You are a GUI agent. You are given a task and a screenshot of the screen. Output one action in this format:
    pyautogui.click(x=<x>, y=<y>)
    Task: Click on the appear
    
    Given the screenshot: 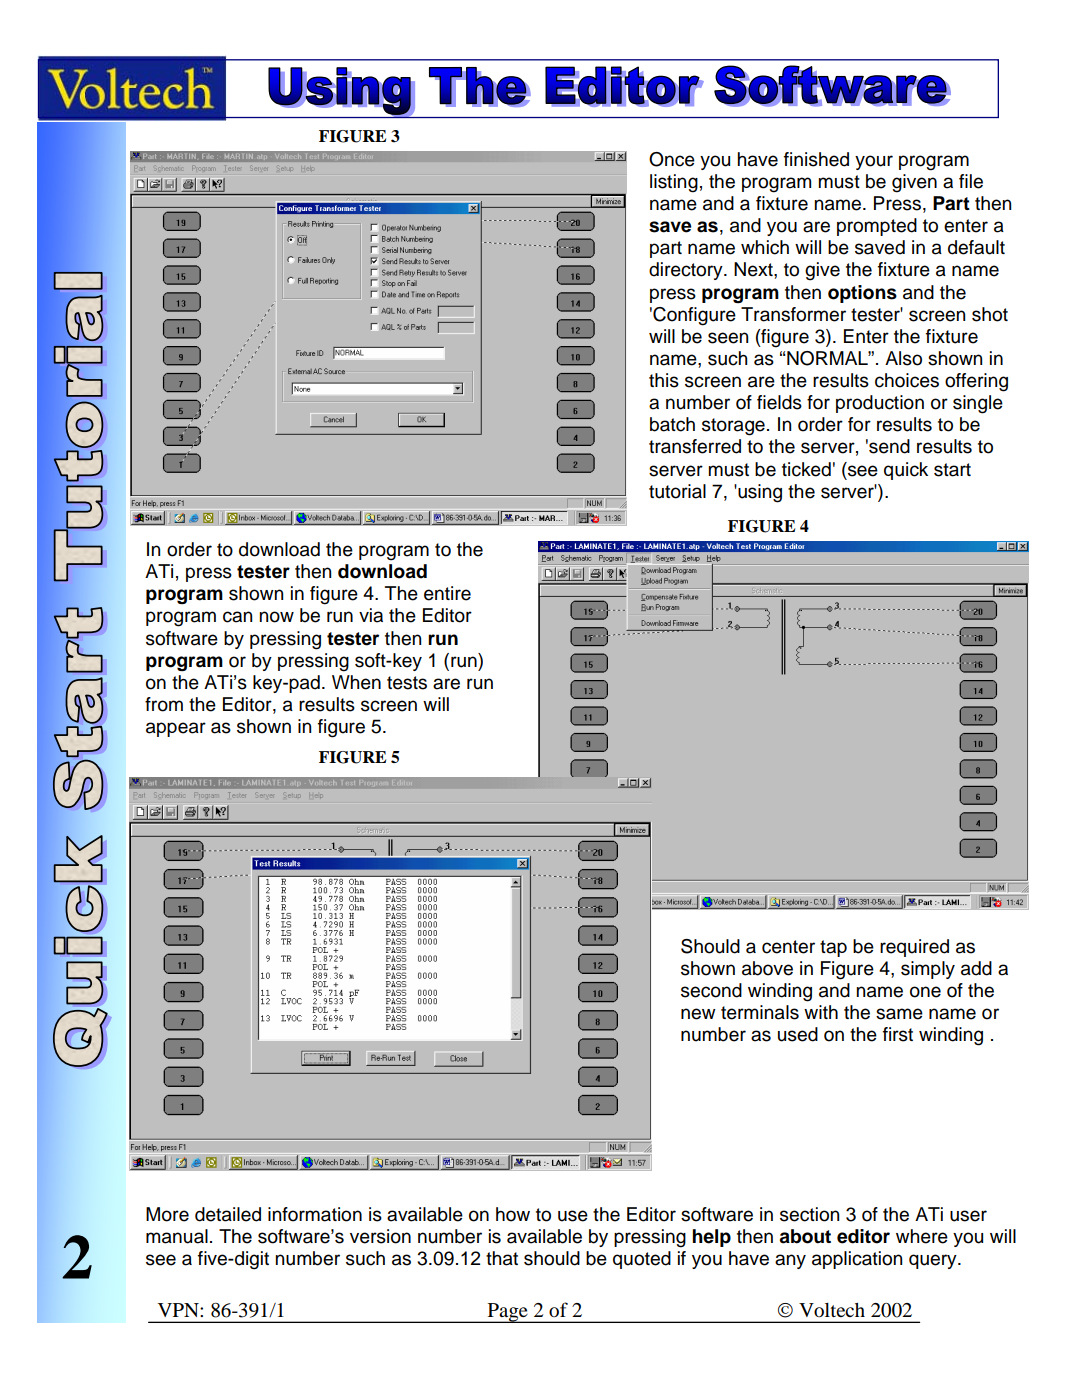 What is the action you would take?
    pyautogui.click(x=176, y=729)
